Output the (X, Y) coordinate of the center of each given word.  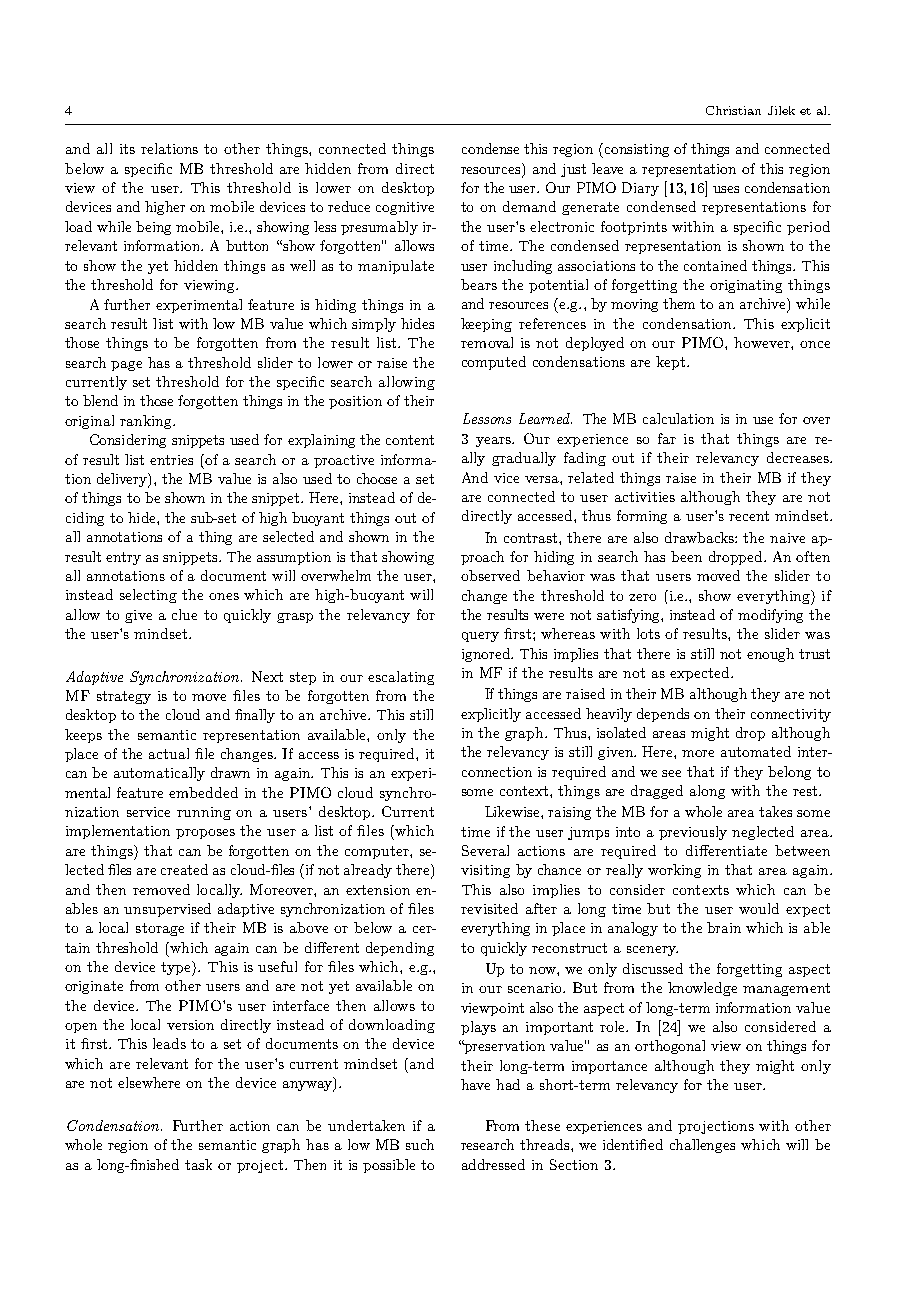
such (420, 1144)
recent (749, 516)
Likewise (513, 811)
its (127, 149)
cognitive (405, 208)
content (410, 440)
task (198, 1164)
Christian (733, 110)
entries (171, 460)
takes (775, 811)
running (204, 813)
